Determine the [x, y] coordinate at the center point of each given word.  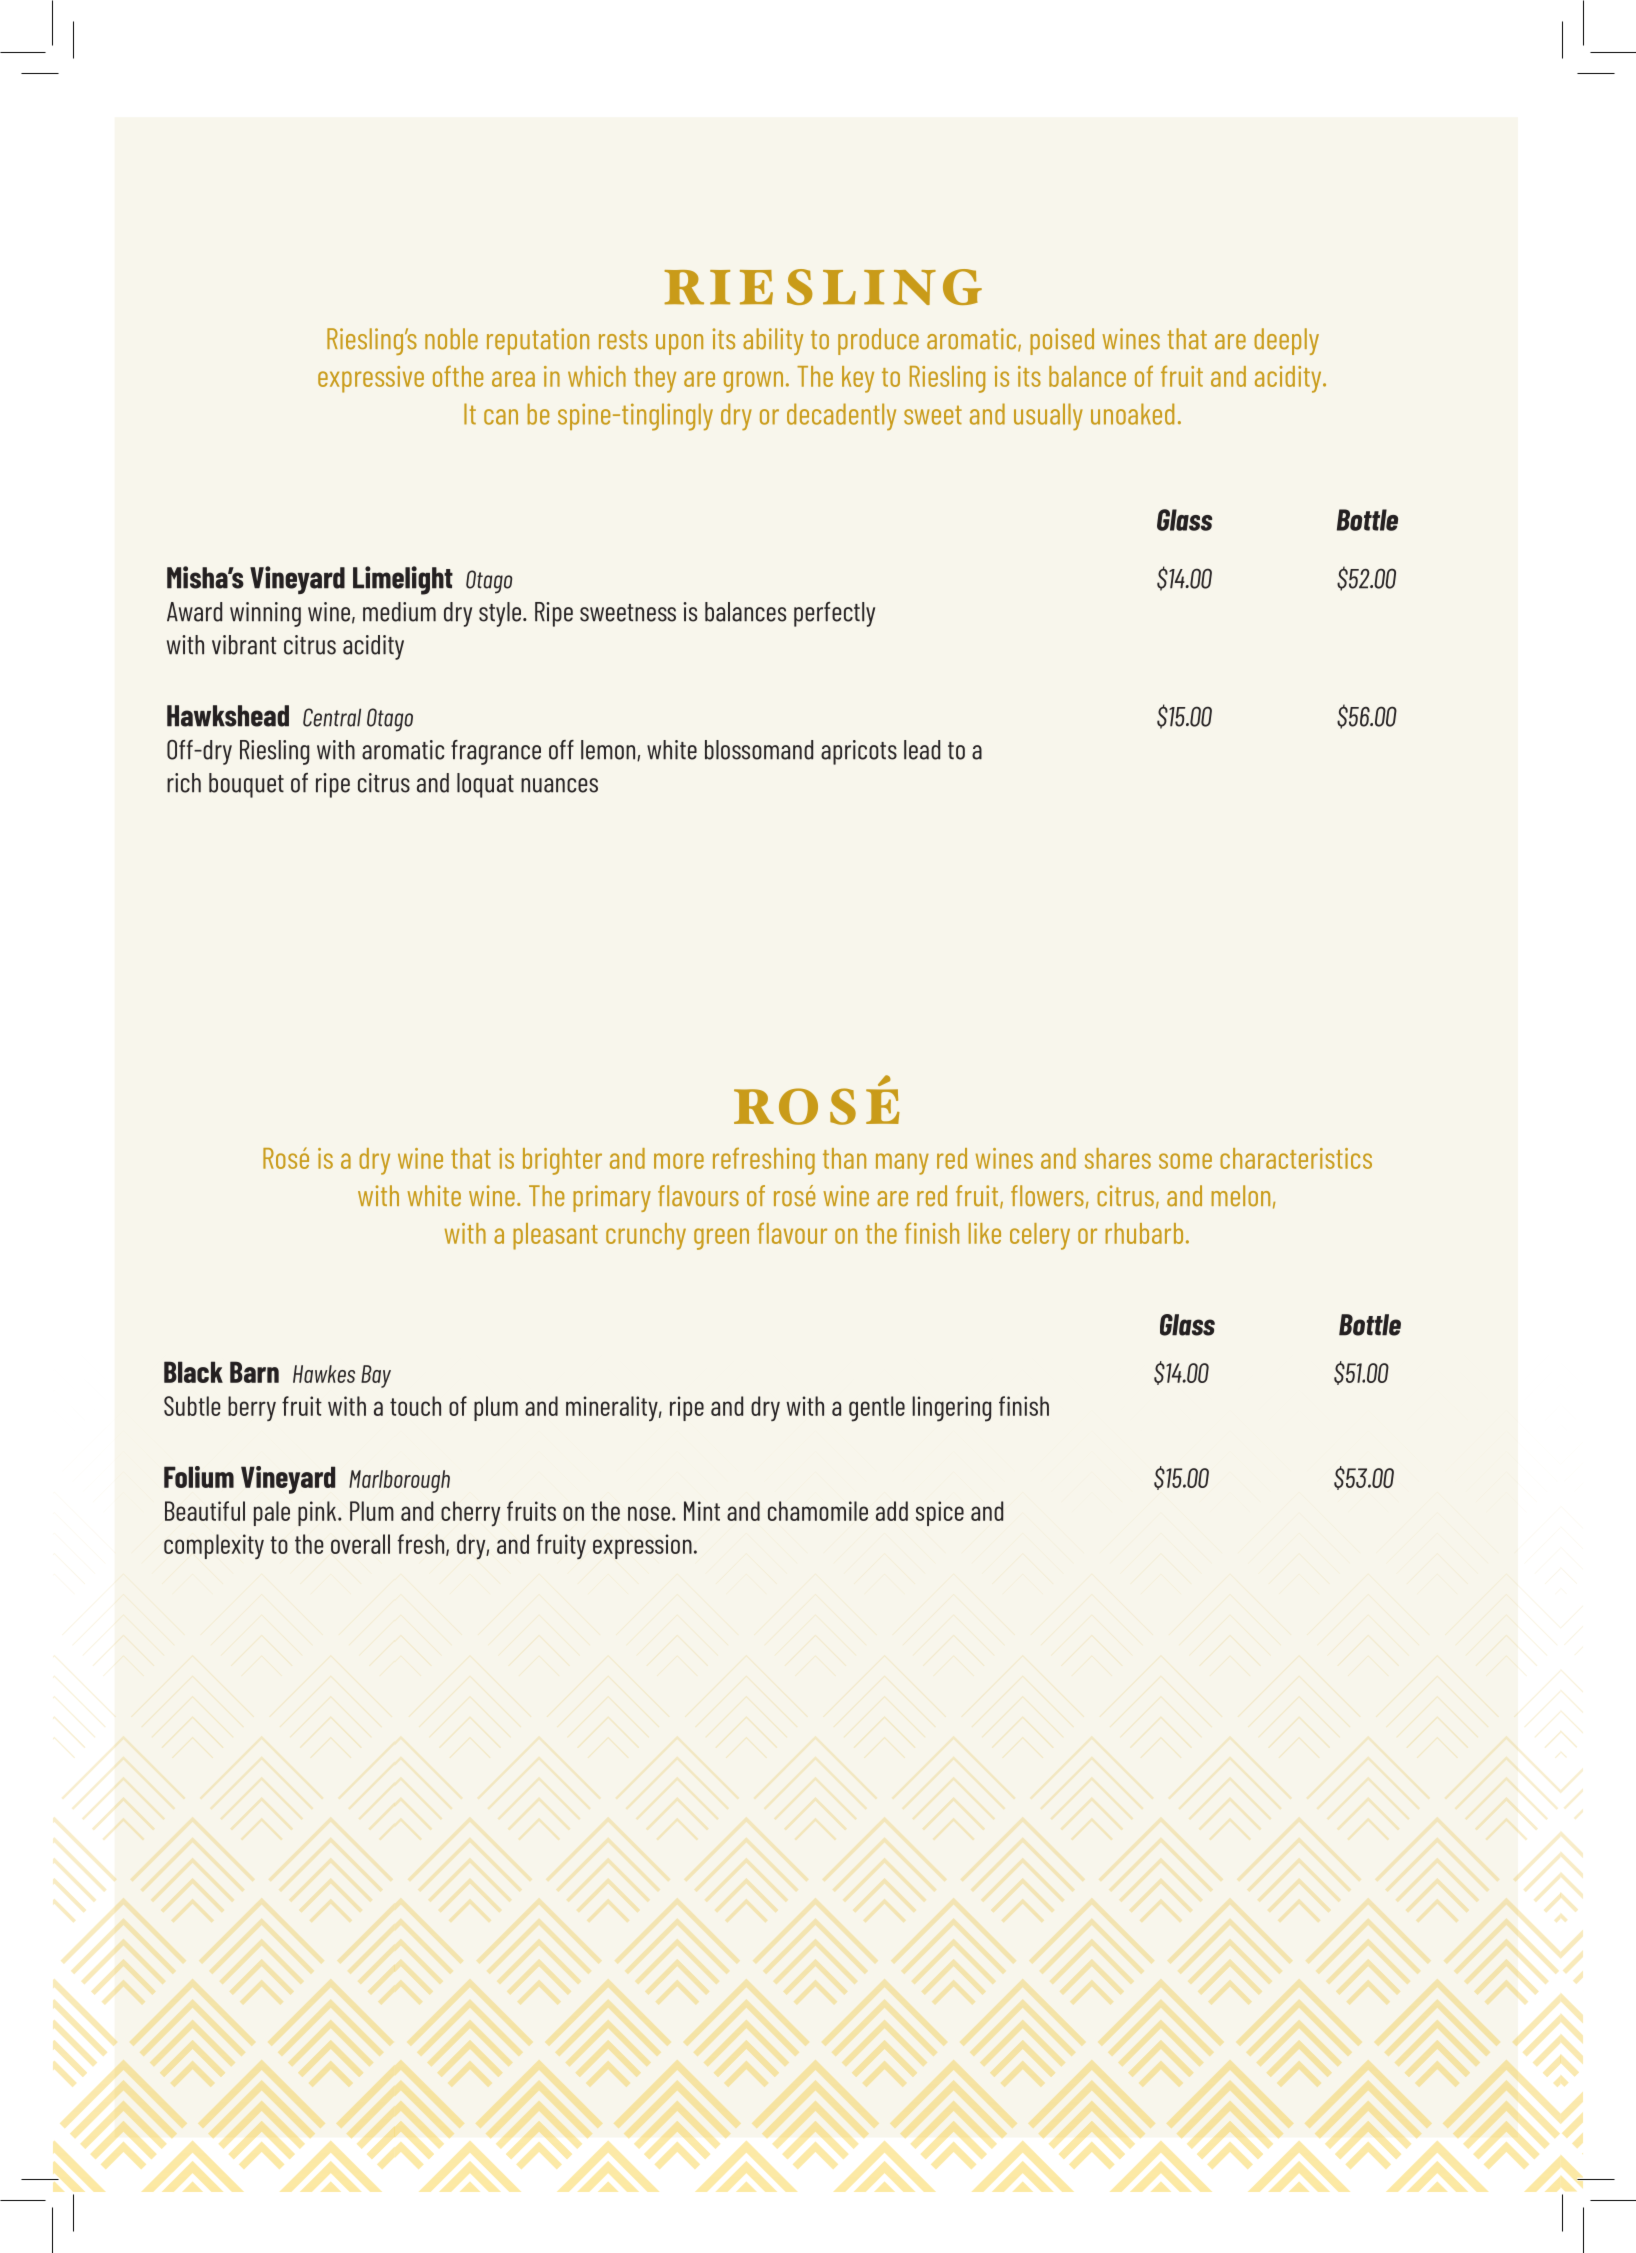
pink [318, 1513]
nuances [559, 785]
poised [1062, 341]
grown [753, 382]
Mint [702, 1511]
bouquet [246, 785]
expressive [371, 379]
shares [1118, 1158]
